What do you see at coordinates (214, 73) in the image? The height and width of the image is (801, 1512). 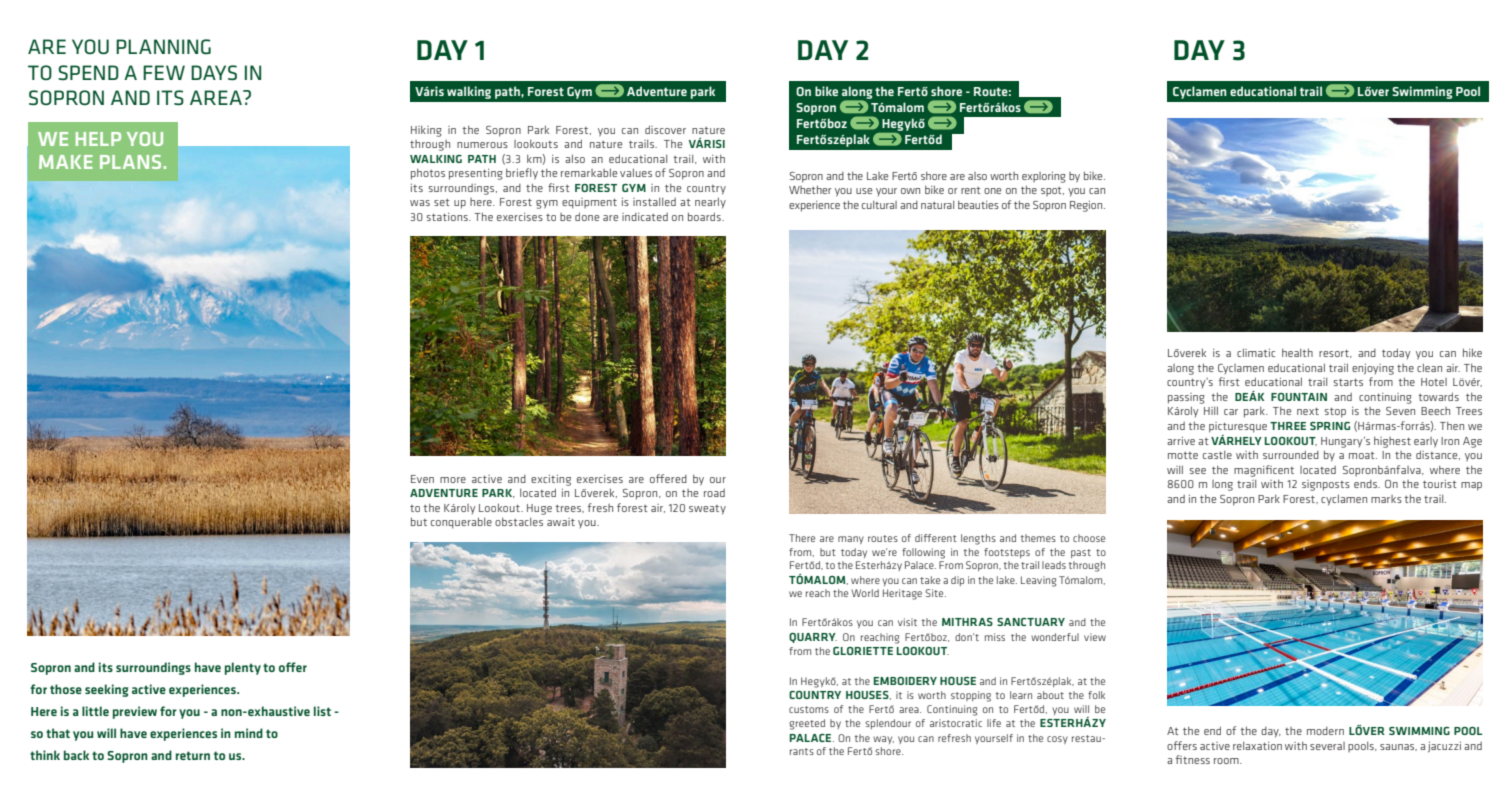 I see `DAYS` at bounding box center [214, 73].
